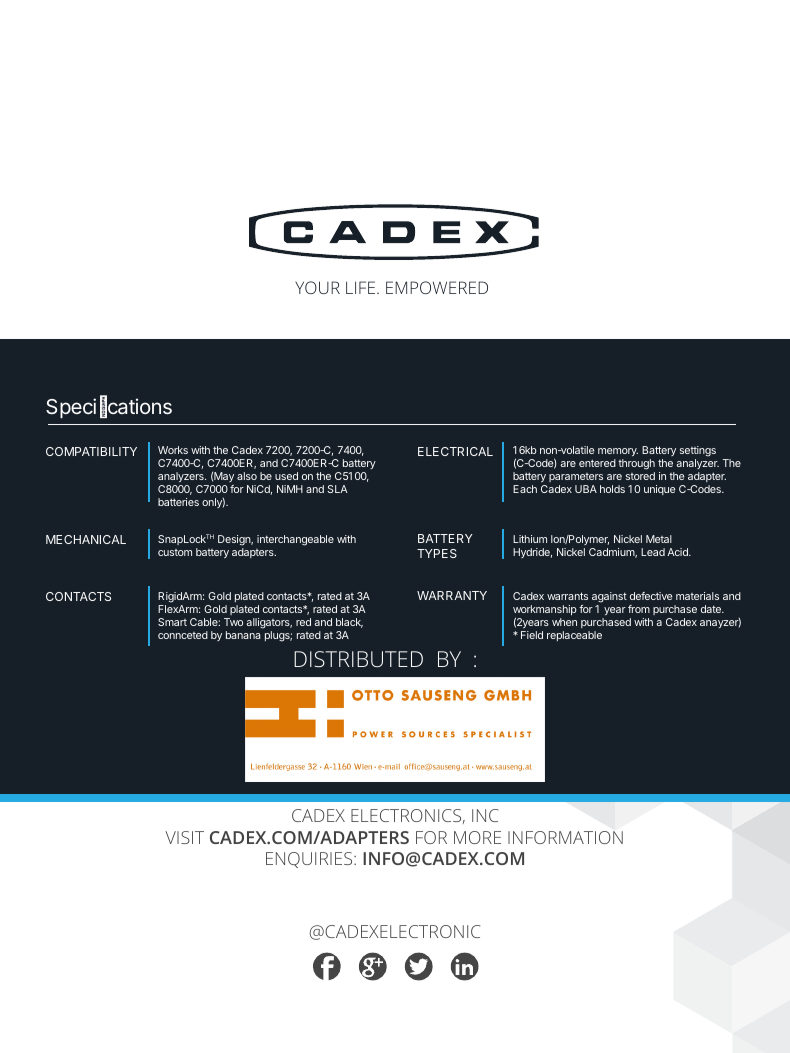 Image resolution: width=790 pixels, height=1053 pixels. I want to click on EMPOWERED, so click(437, 287).
